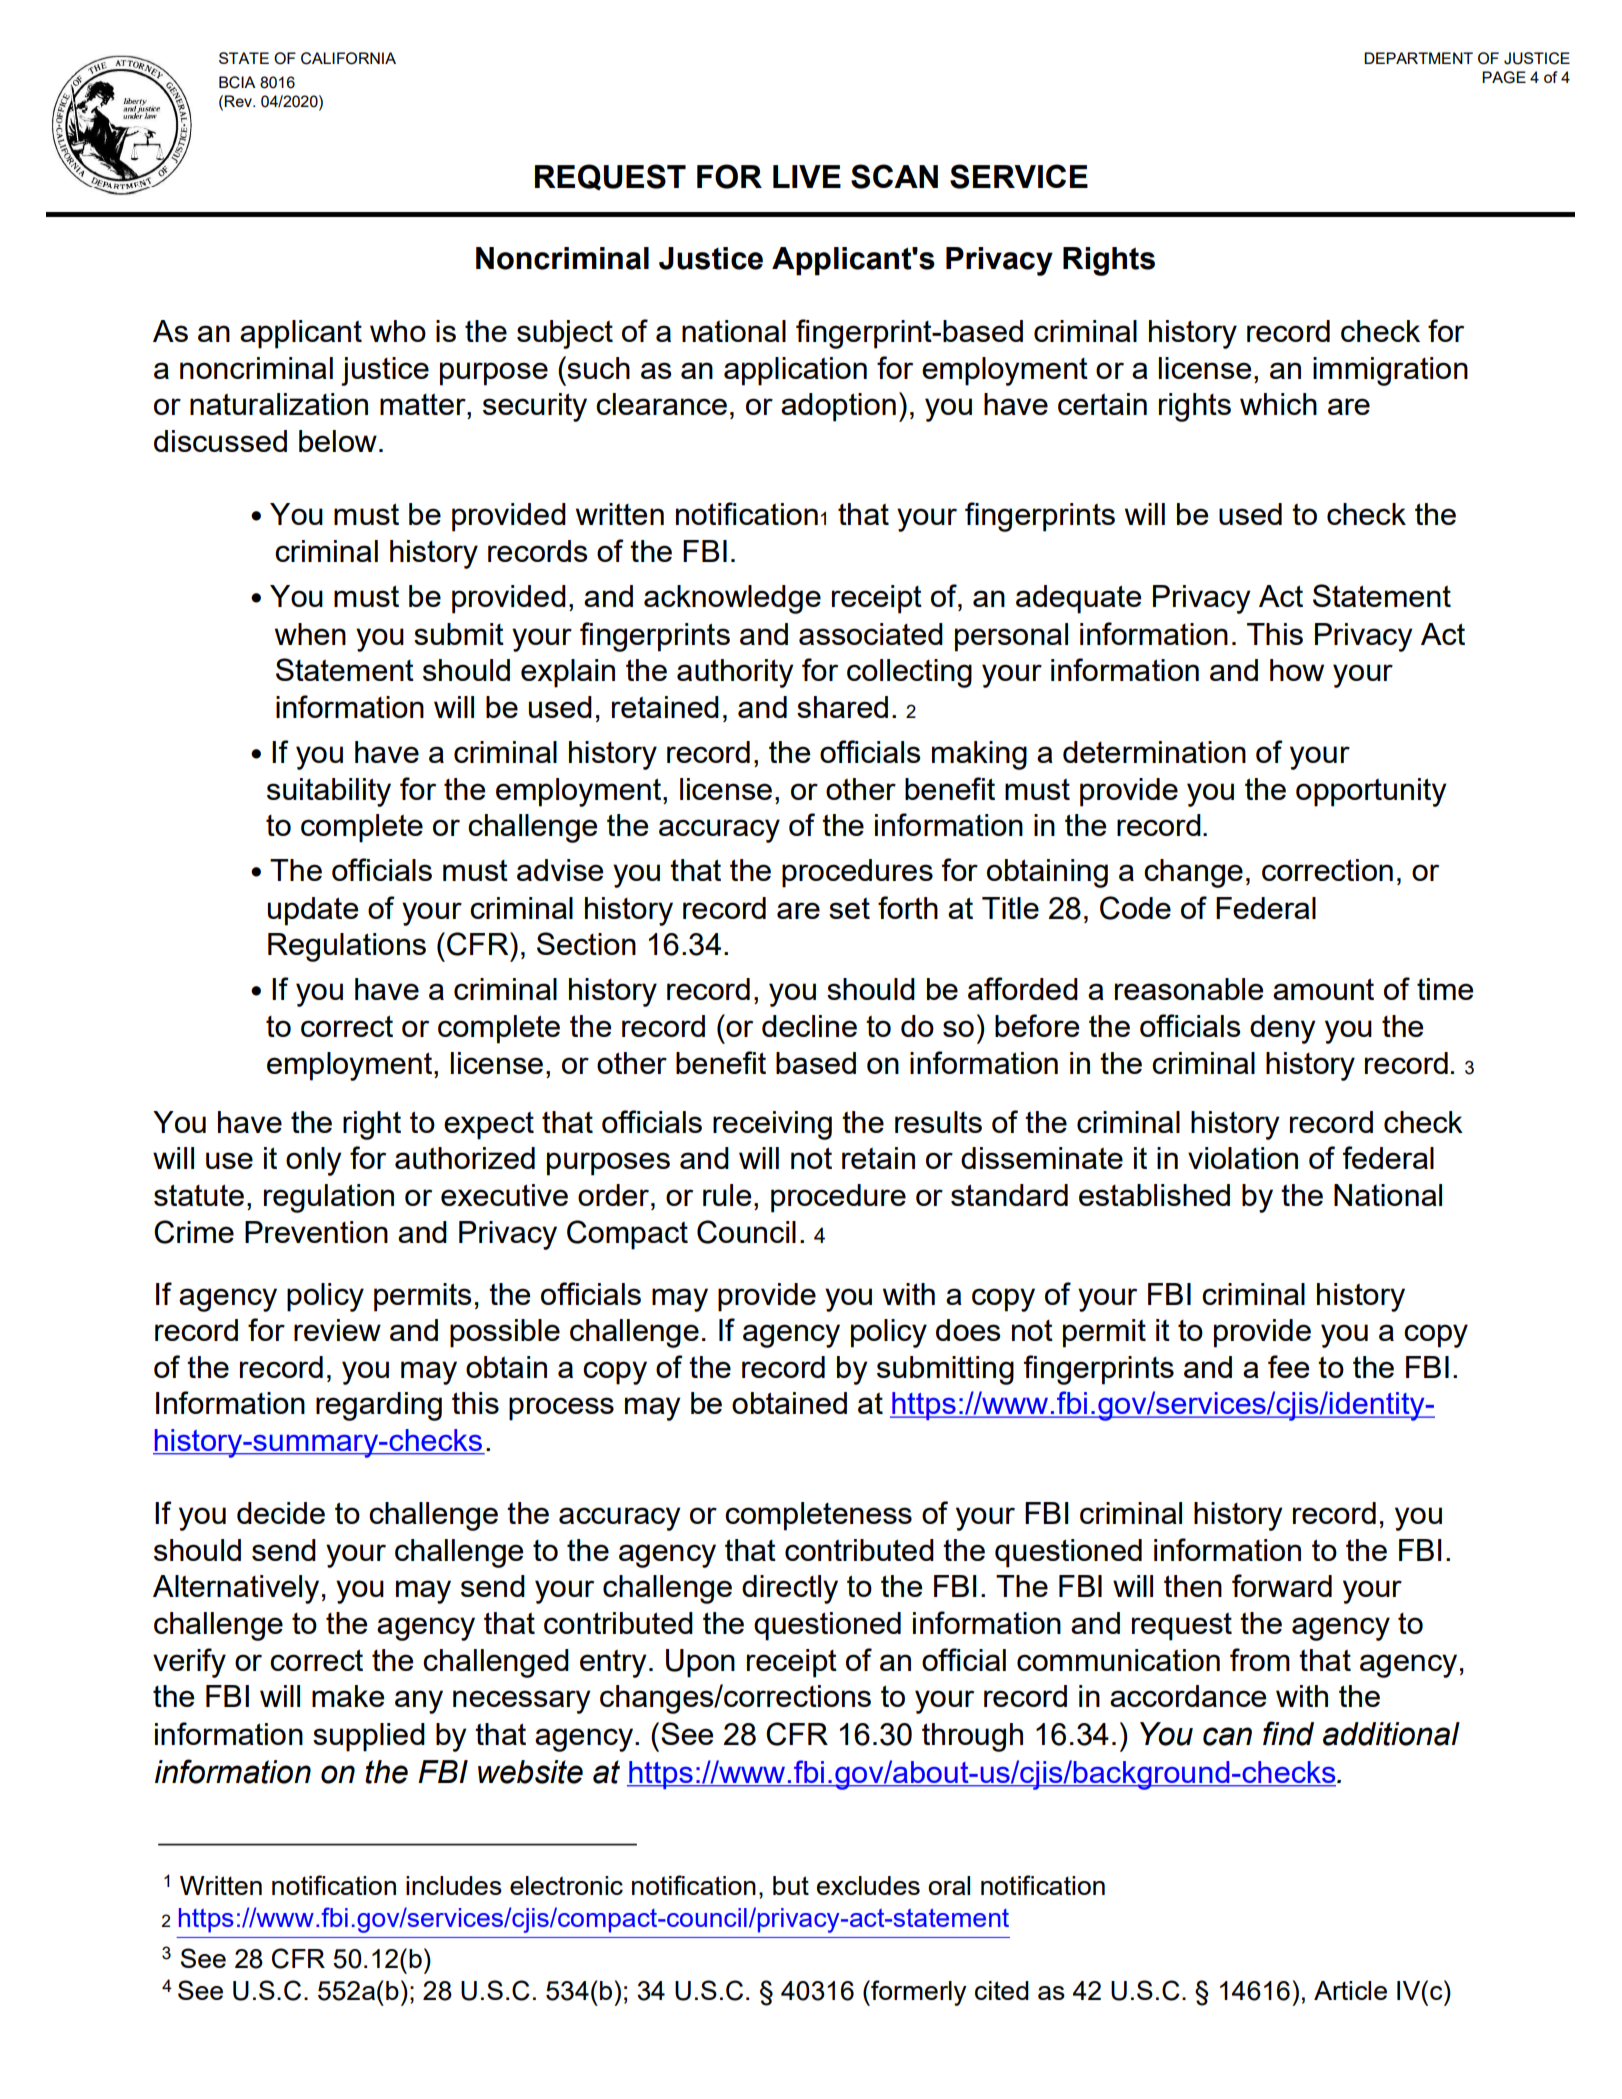 Image resolution: width=1622 pixels, height=2099 pixels. What do you see at coordinates (1418, 58) in the screenshot?
I see `DEPARTMENT` at bounding box center [1418, 58].
